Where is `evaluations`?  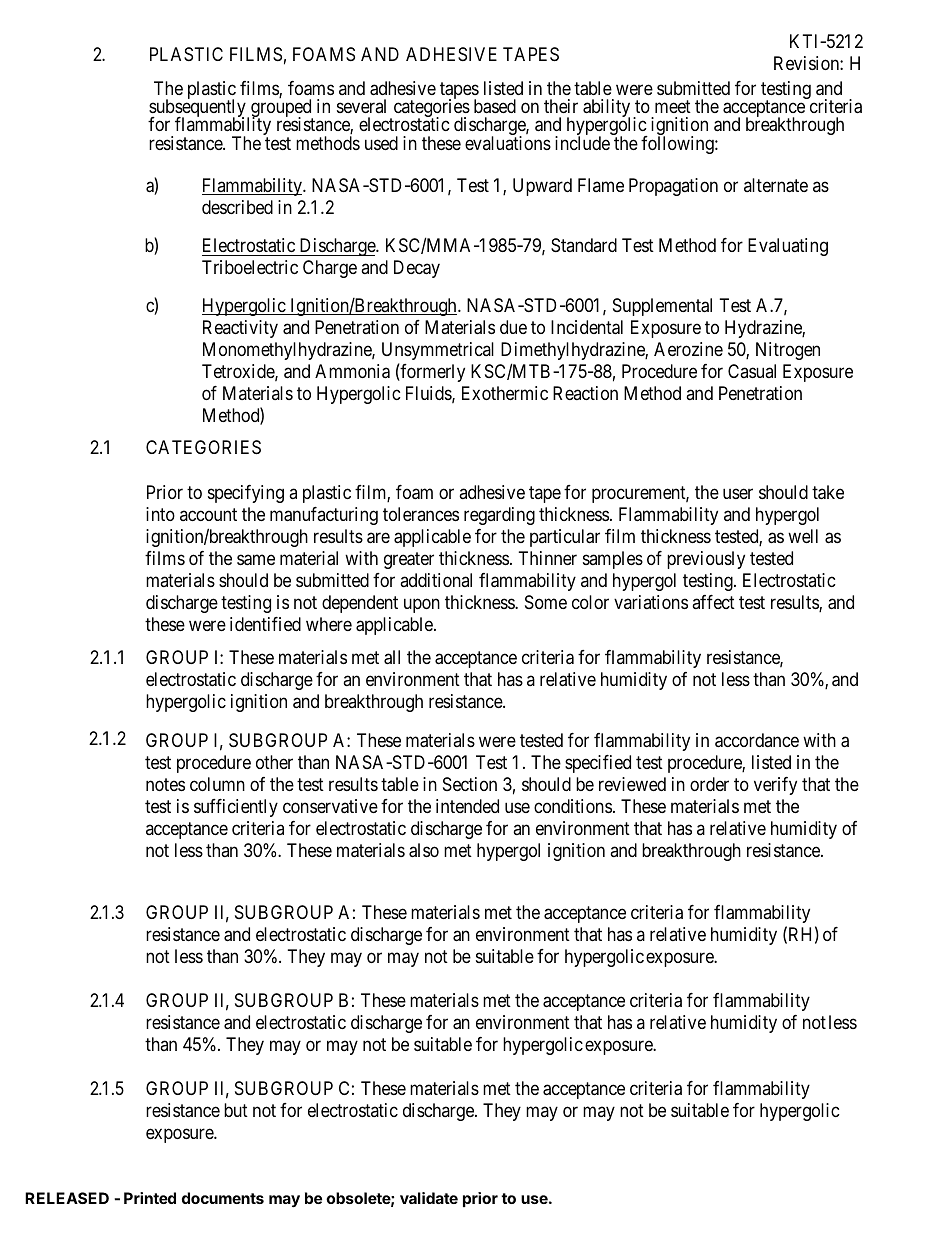
evaluations is located at coordinates (508, 143).
